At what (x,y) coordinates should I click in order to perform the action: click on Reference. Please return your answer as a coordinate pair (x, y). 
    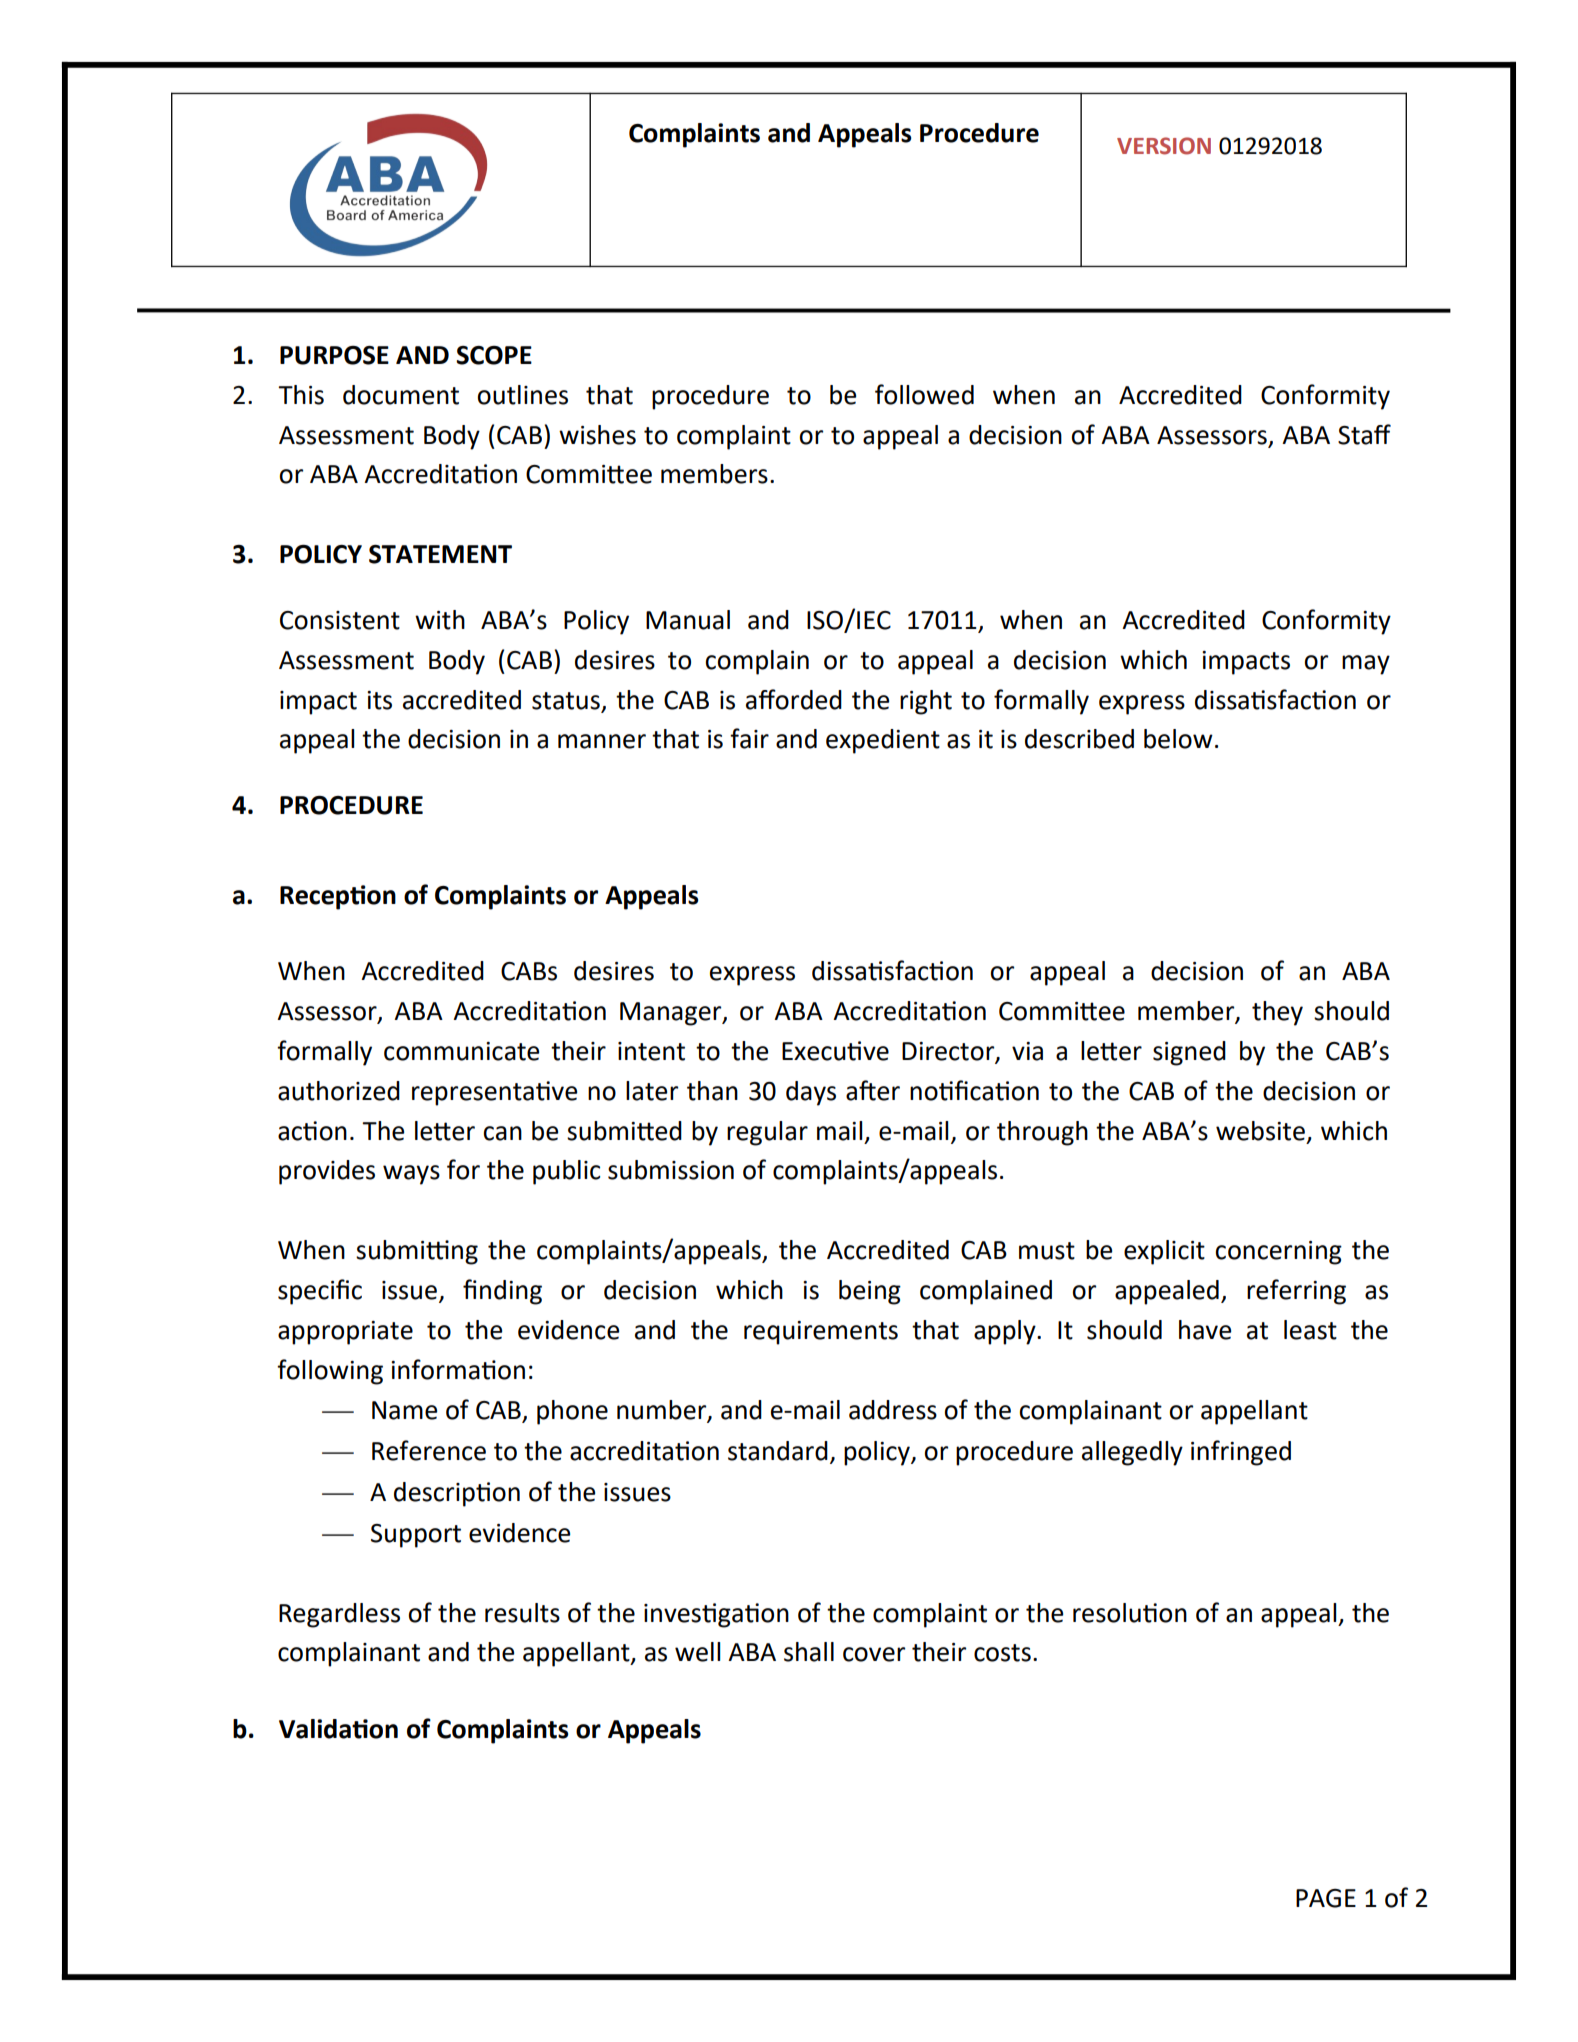
    Looking at the image, I should click on (429, 1450).
